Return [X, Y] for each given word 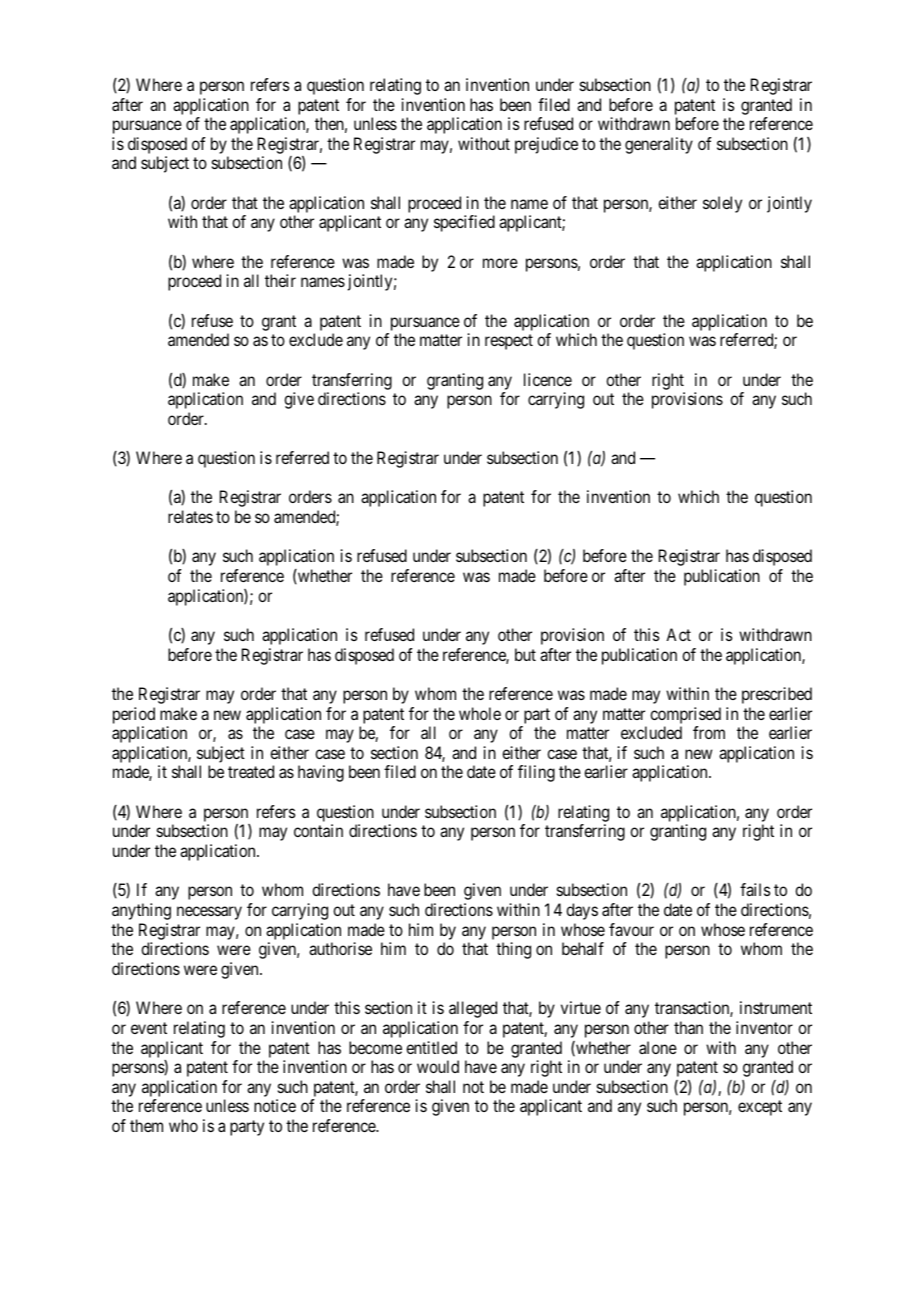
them [146, 1125]
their [280, 280]
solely [722, 204]
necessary [209, 913]
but [525, 654]
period [134, 715]
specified [464, 223]
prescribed [777, 695]
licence [548, 379]
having [321, 773]
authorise [340, 948]
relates [190, 516]
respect [509, 342]
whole [480, 713]
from [709, 732]
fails [755, 889]
